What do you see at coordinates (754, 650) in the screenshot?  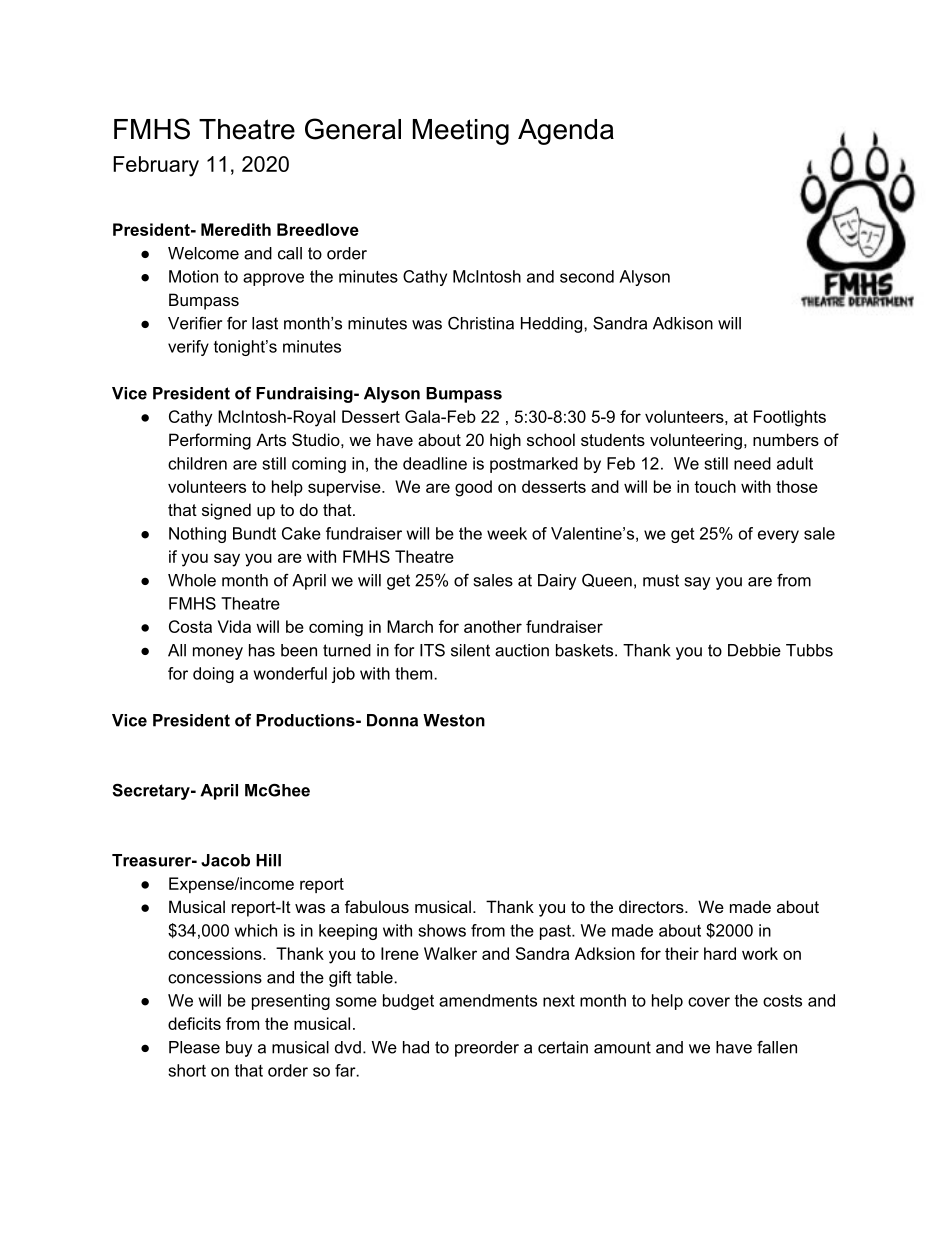 I see `Debbie` at bounding box center [754, 650].
